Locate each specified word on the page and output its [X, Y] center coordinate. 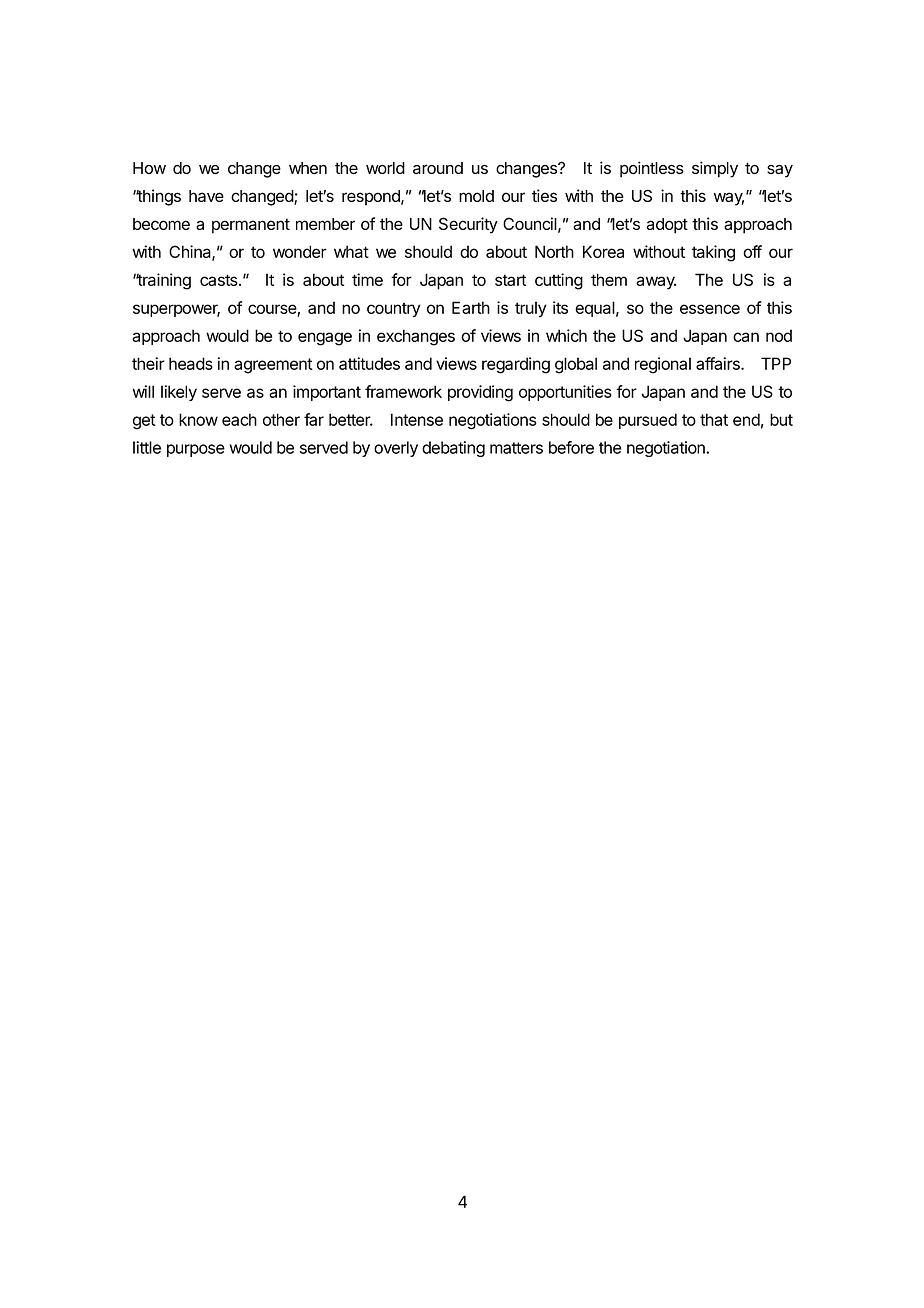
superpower [176, 310]
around [438, 168]
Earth [471, 307]
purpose [196, 450]
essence [710, 309]
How [149, 168]
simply [715, 169]
